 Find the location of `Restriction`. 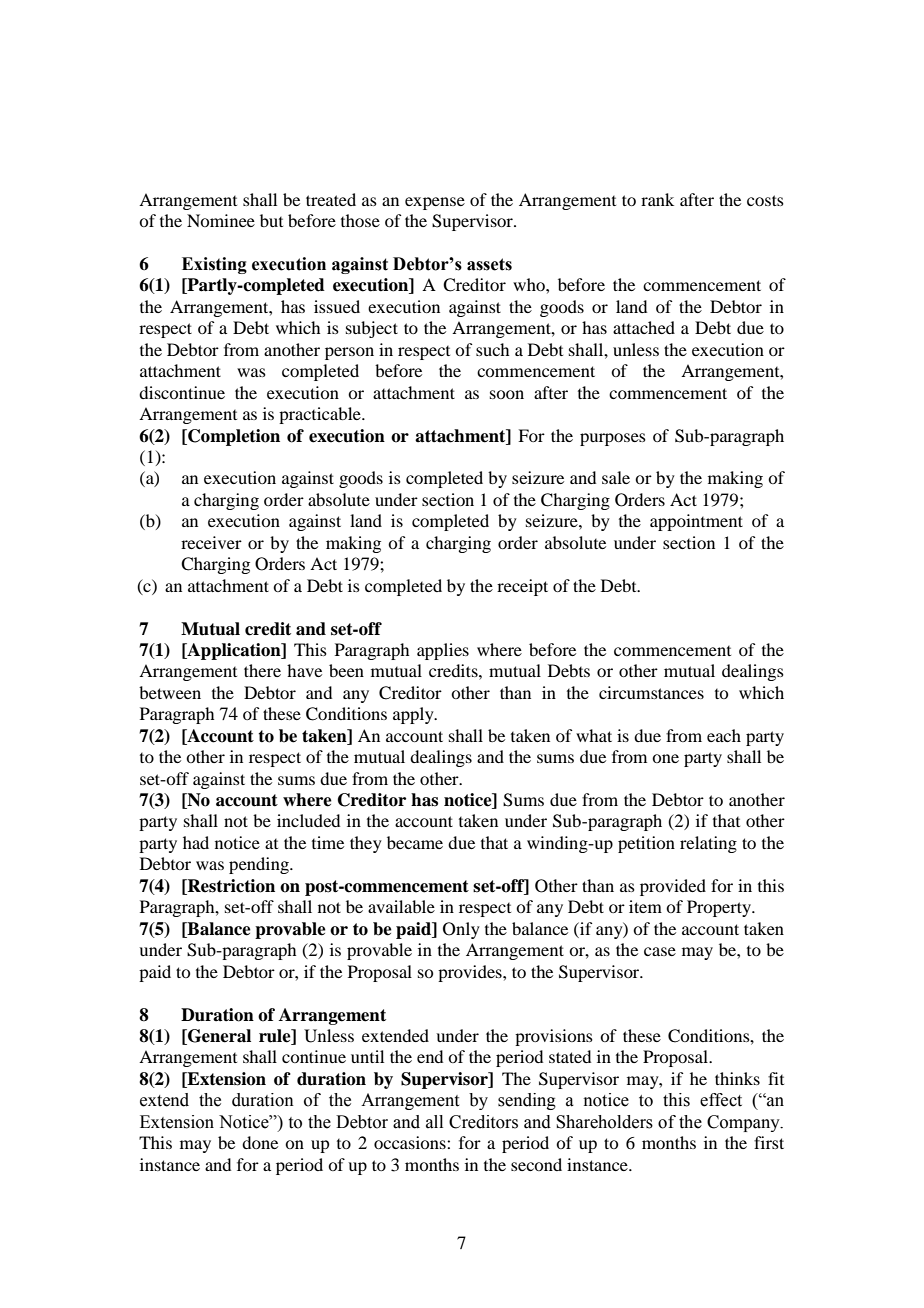

Restriction is located at coordinates (230, 887).
